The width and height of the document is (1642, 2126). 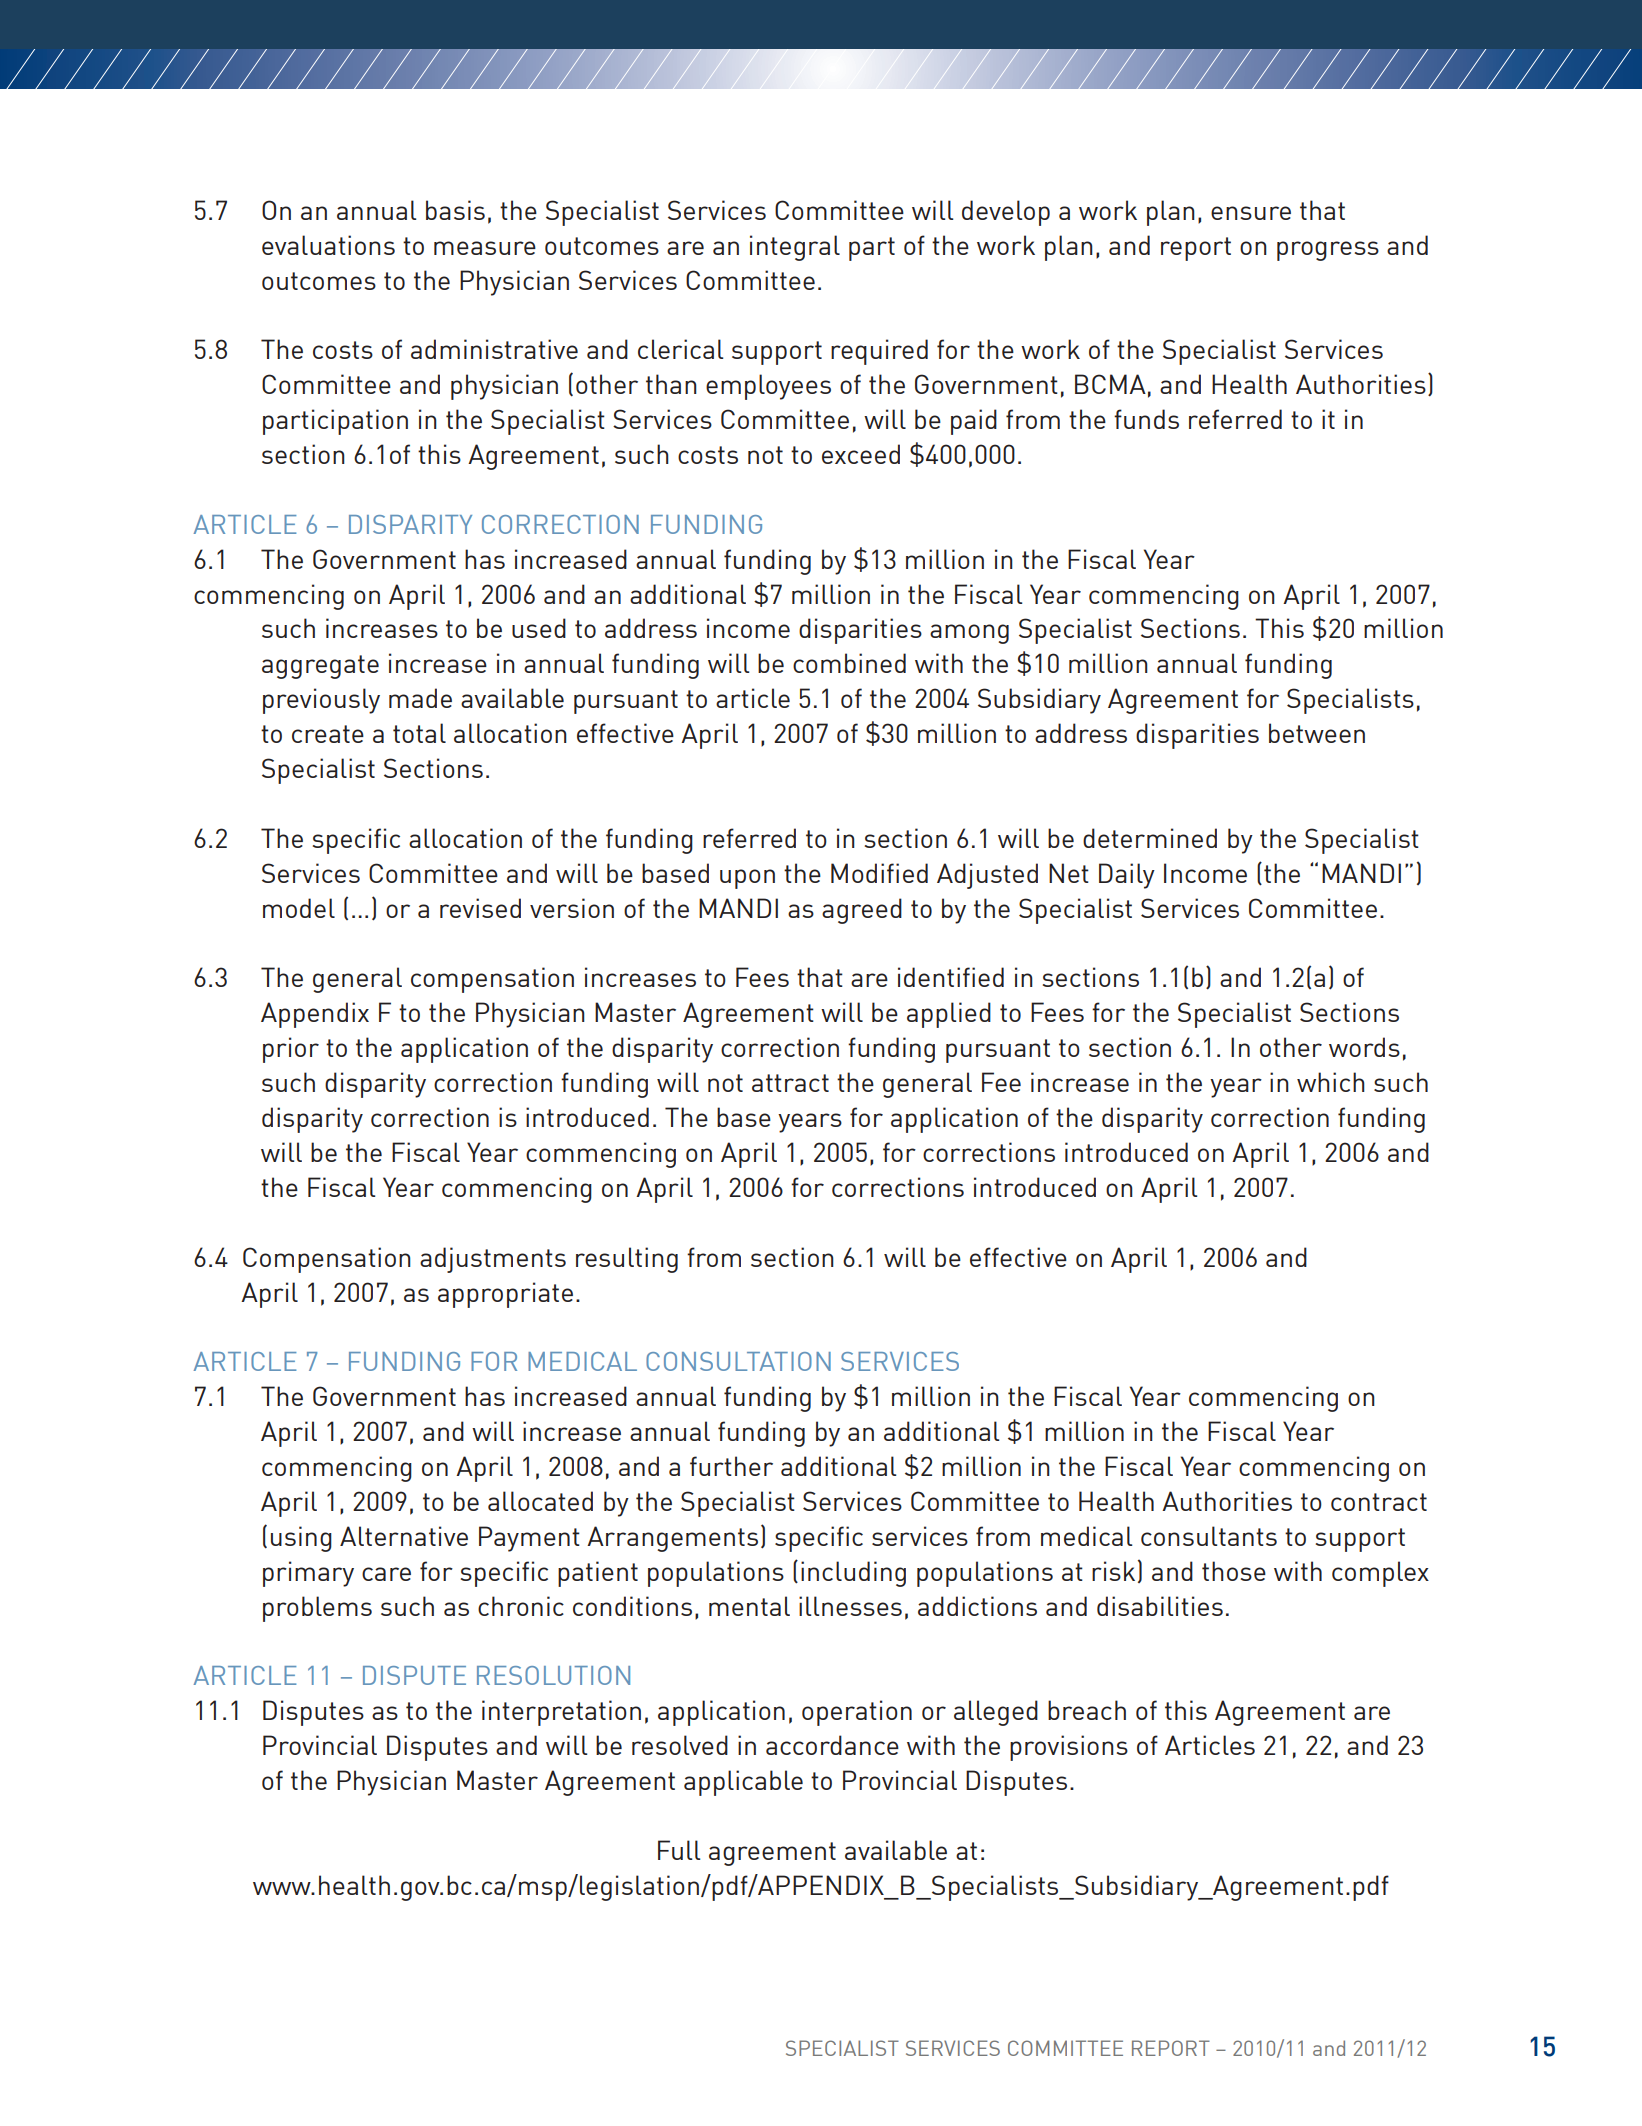 What do you see at coordinates (879, 873) in the document?
I see `Modified` at bounding box center [879, 873].
